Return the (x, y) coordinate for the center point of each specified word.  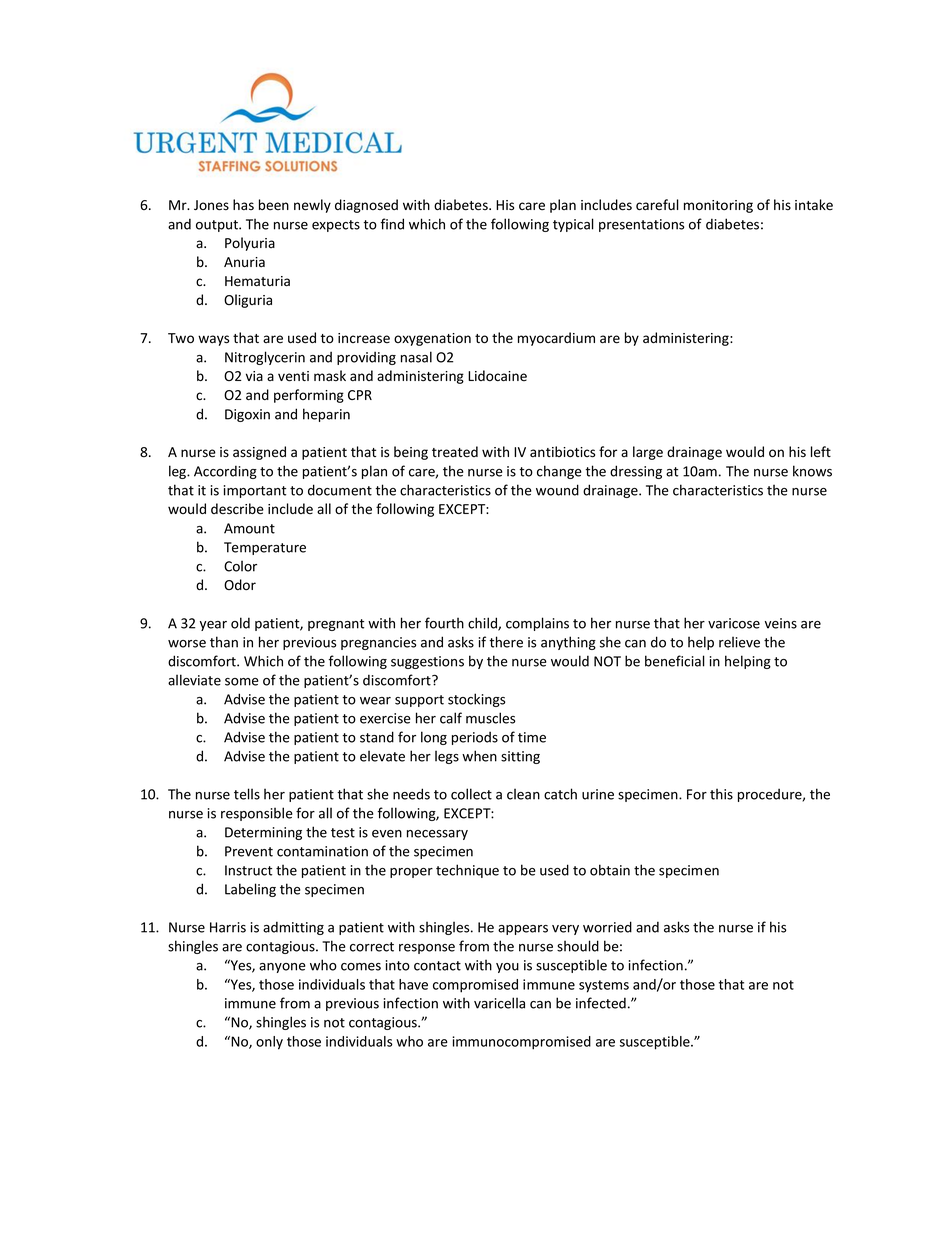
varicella (499, 1003)
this (721, 794)
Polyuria (250, 244)
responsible (257, 814)
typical (573, 225)
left (821, 452)
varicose (734, 623)
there (506, 642)
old (240, 623)
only (269, 1043)
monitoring (718, 206)
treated (455, 452)
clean (523, 794)
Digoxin (247, 415)
